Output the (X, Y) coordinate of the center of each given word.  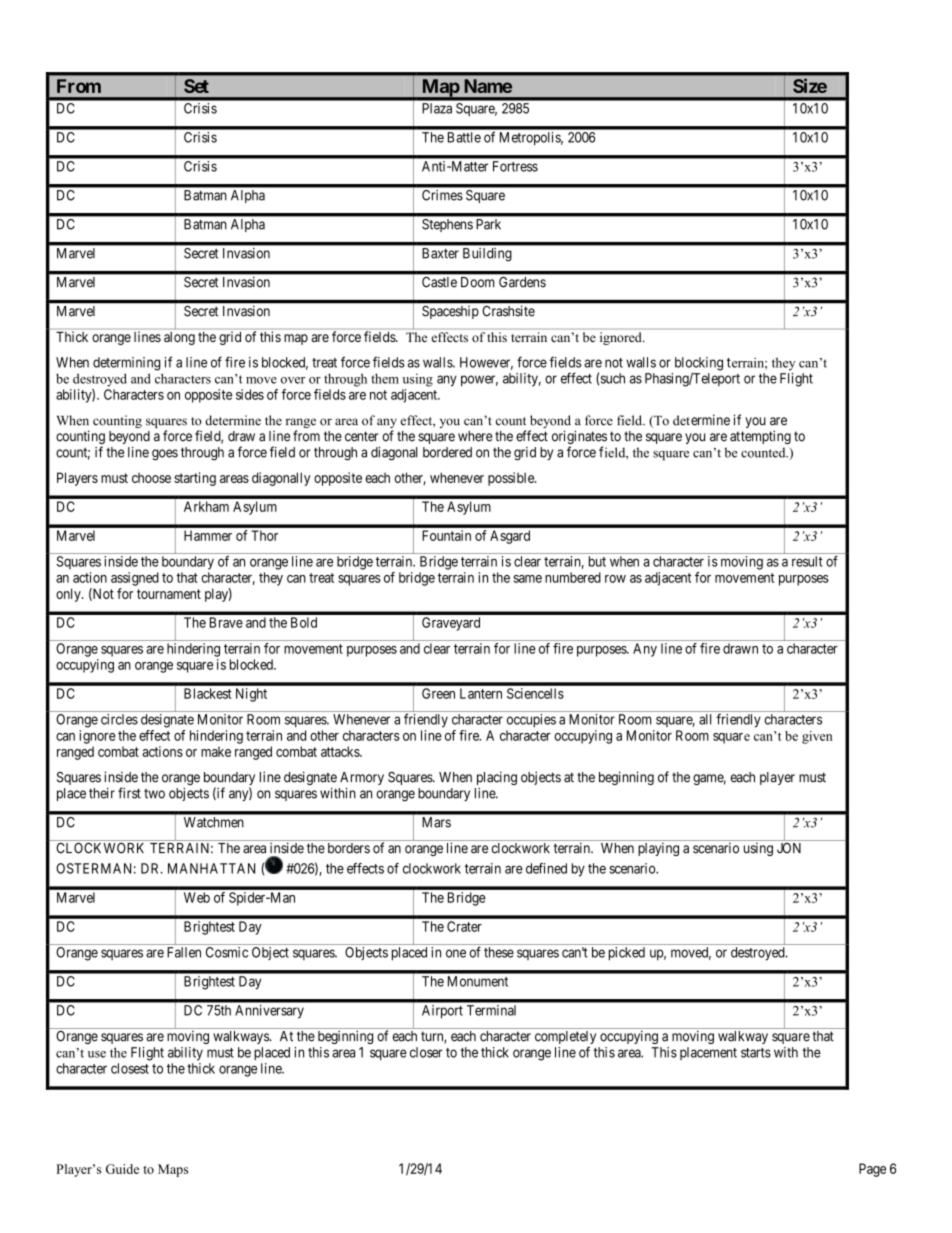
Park (489, 224)
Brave (226, 622)
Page (872, 1170)
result (807, 561)
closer (426, 1052)
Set (196, 86)
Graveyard (451, 624)
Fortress (515, 166)
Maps (173, 1170)
